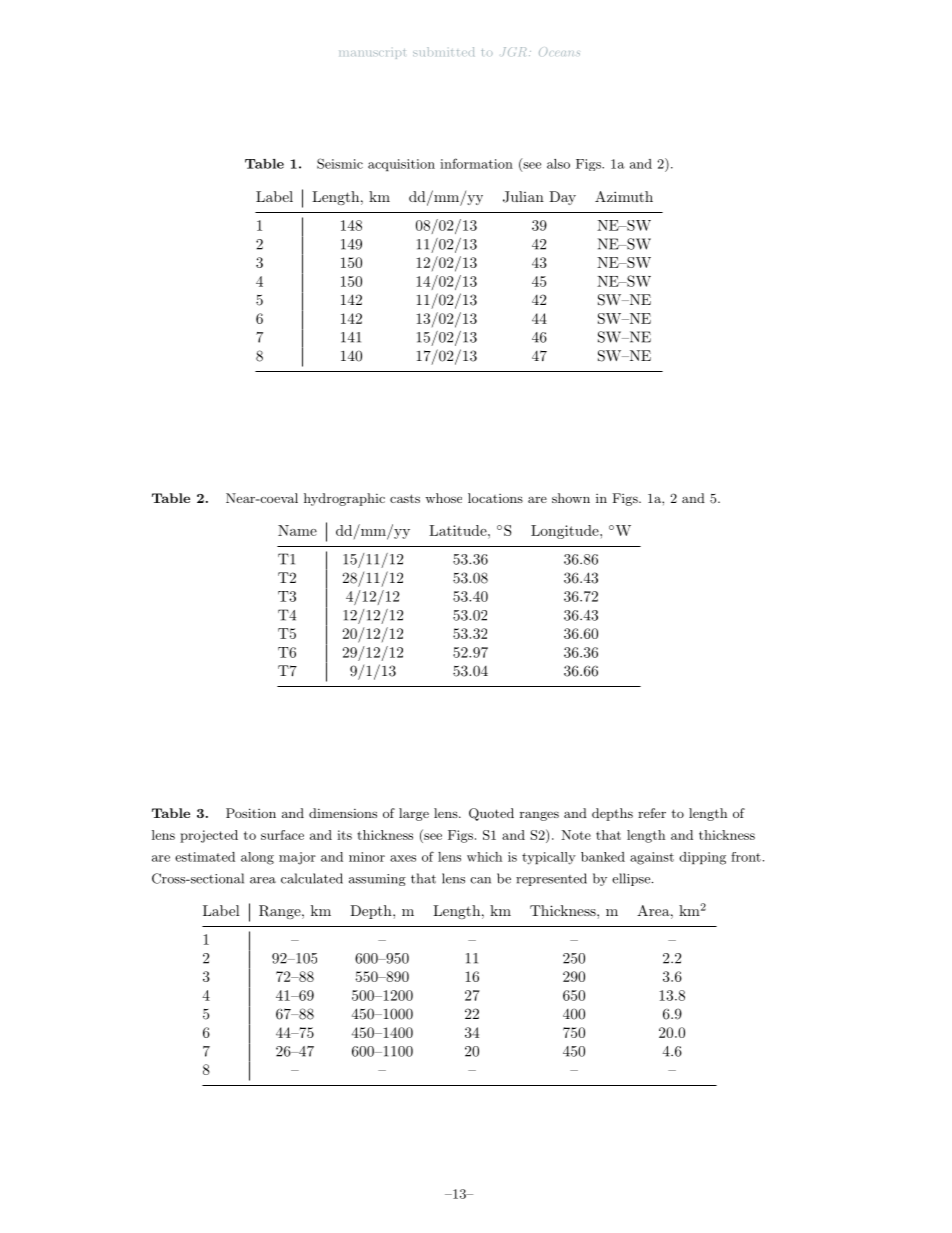 This screenshot has width=952, height=1233. What do you see at coordinates (559, 52) in the screenshot?
I see `Oceans` at bounding box center [559, 52].
